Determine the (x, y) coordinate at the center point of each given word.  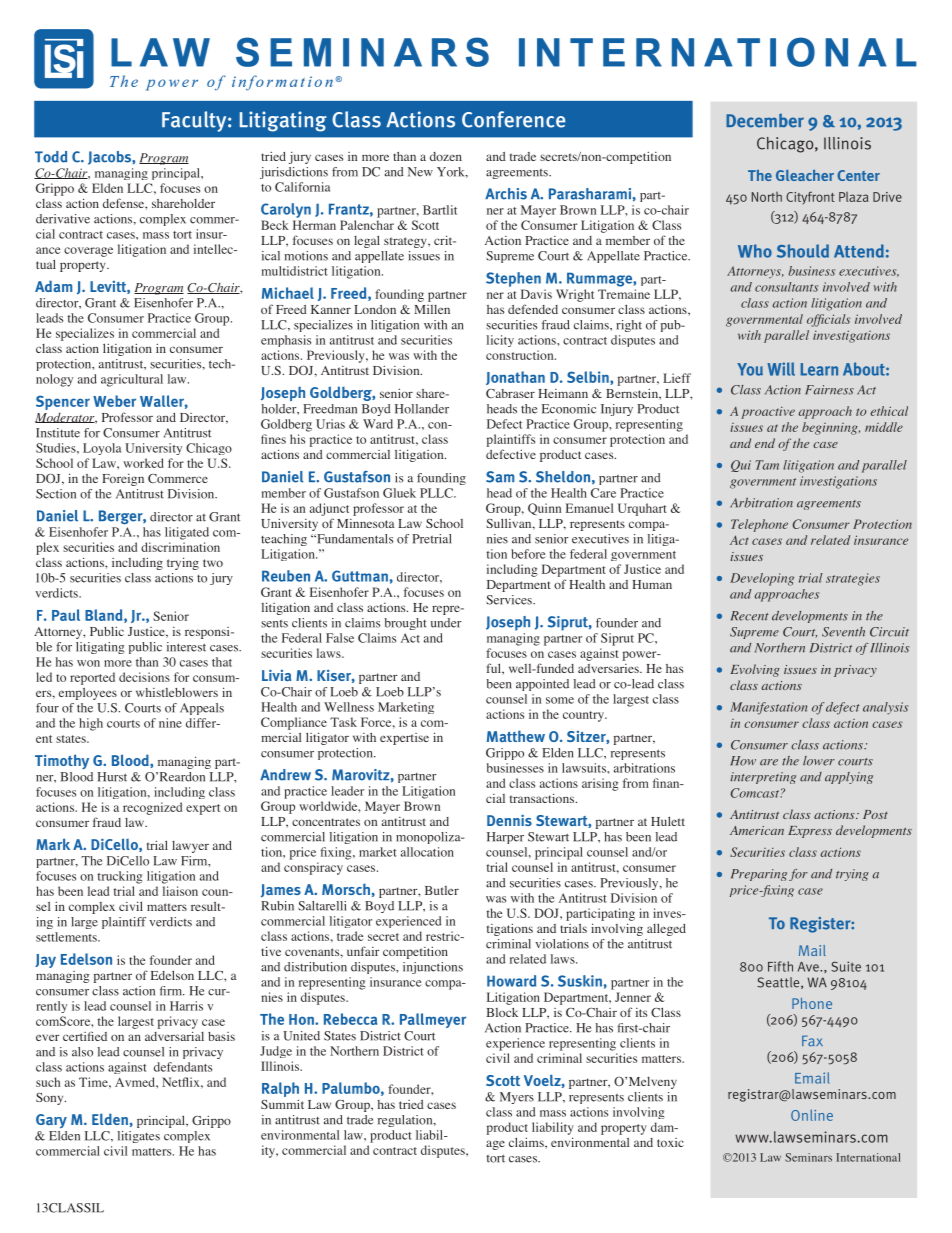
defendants (183, 1067)
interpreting (763, 778)
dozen (446, 156)
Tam (767, 465)
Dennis (509, 820)
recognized (152, 808)
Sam (500, 477)
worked (143, 463)
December (765, 120)
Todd (51, 157)
